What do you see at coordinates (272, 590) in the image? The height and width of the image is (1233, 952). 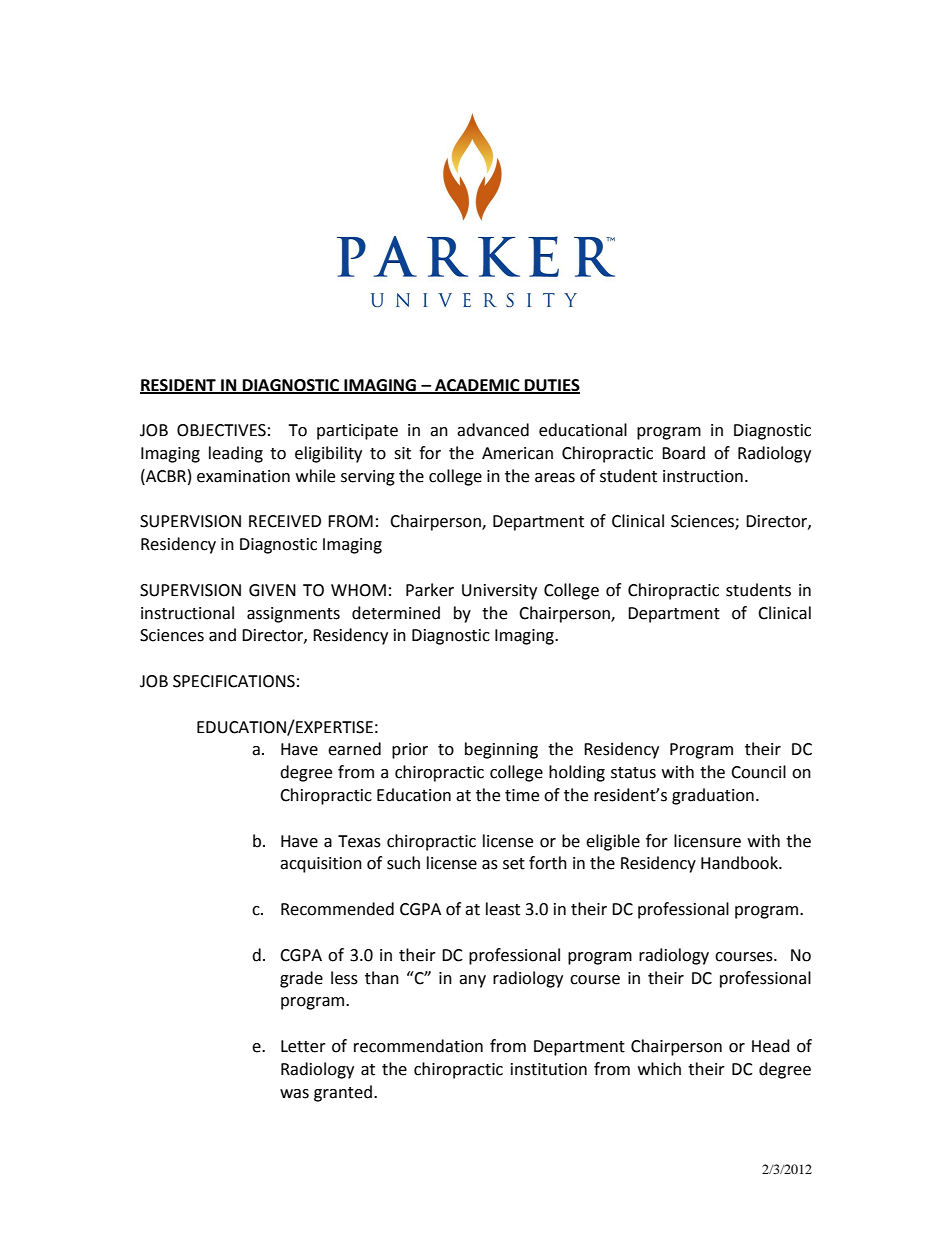 I see `GIVEN` at bounding box center [272, 590].
